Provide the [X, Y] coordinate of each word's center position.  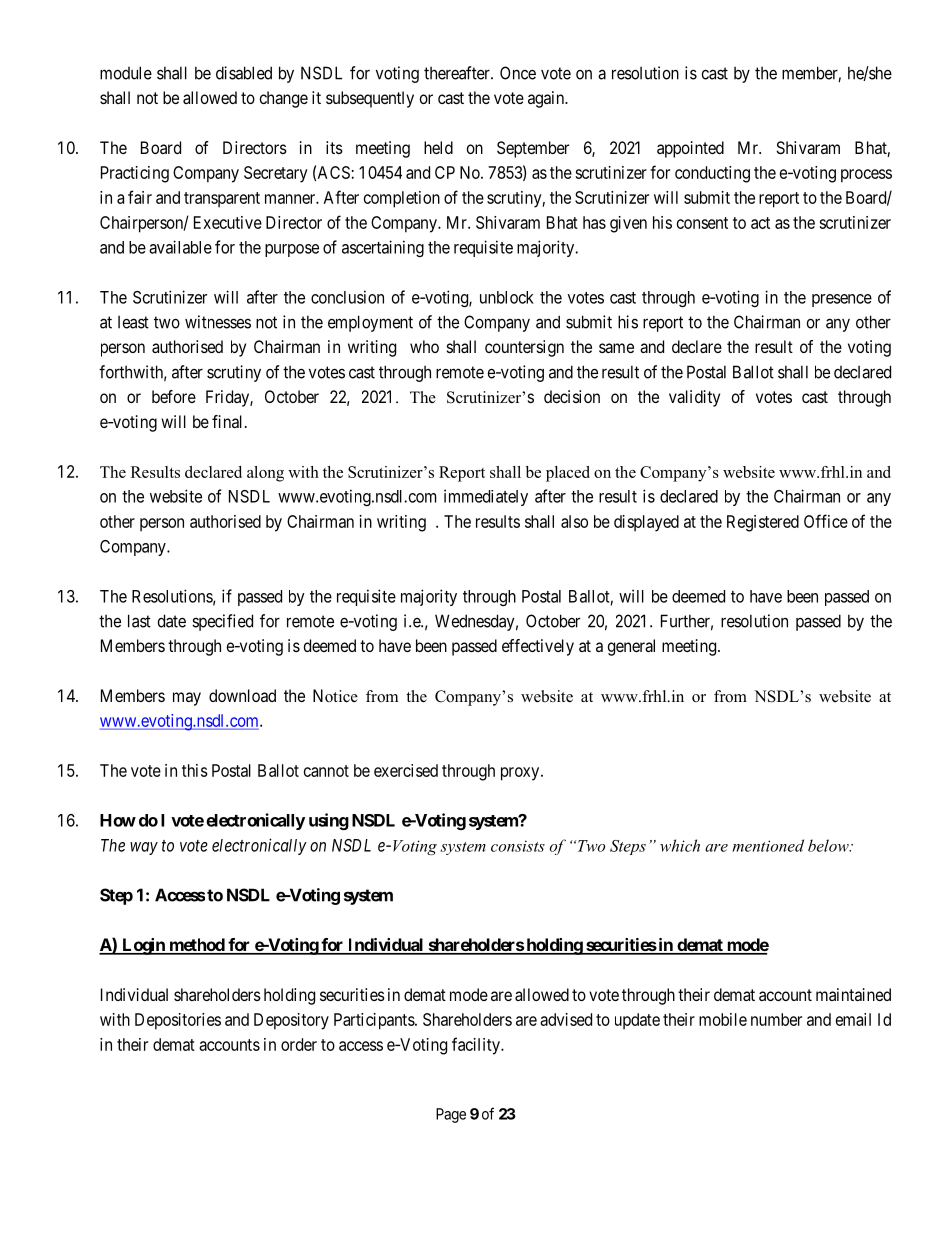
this [195, 770]
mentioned [768, 845]
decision [572, 396]
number [776, 1019]
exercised [406, 770]
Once [518, 73]
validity [694, 398]
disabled [244, 73]
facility [477, 1046]
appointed [690, 149]
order [299, 1044]
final [229, 421]
